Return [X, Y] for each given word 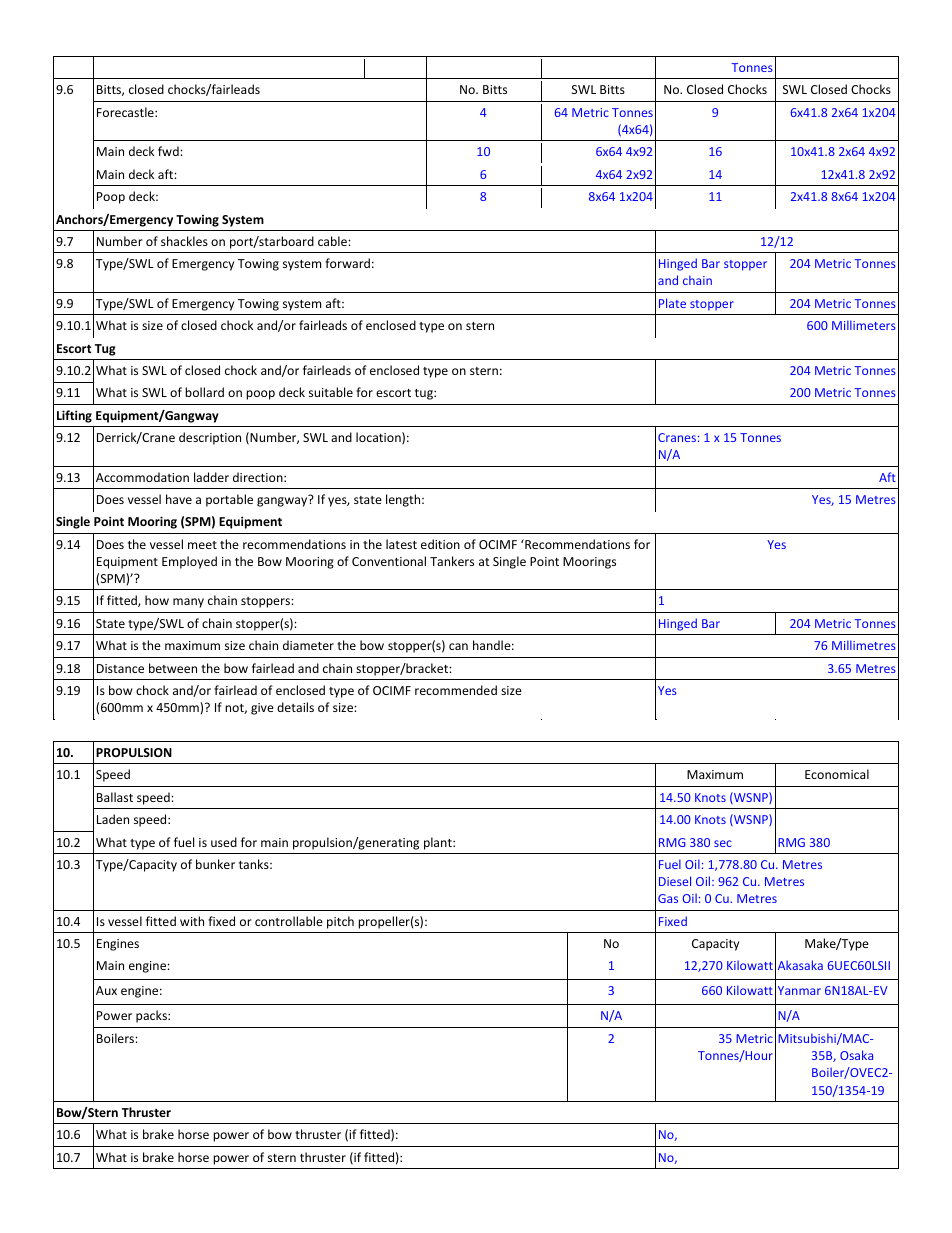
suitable [331, 392]
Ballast [115, 797]
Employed [189, 562]
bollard [204, 392]
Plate [672, 303]
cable [333, 241]
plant [439, 843]
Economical [837, 774]
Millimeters [864, 325]
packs [152, 1016]
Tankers [452, 561]
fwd [169, 151]
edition [440, 544]
